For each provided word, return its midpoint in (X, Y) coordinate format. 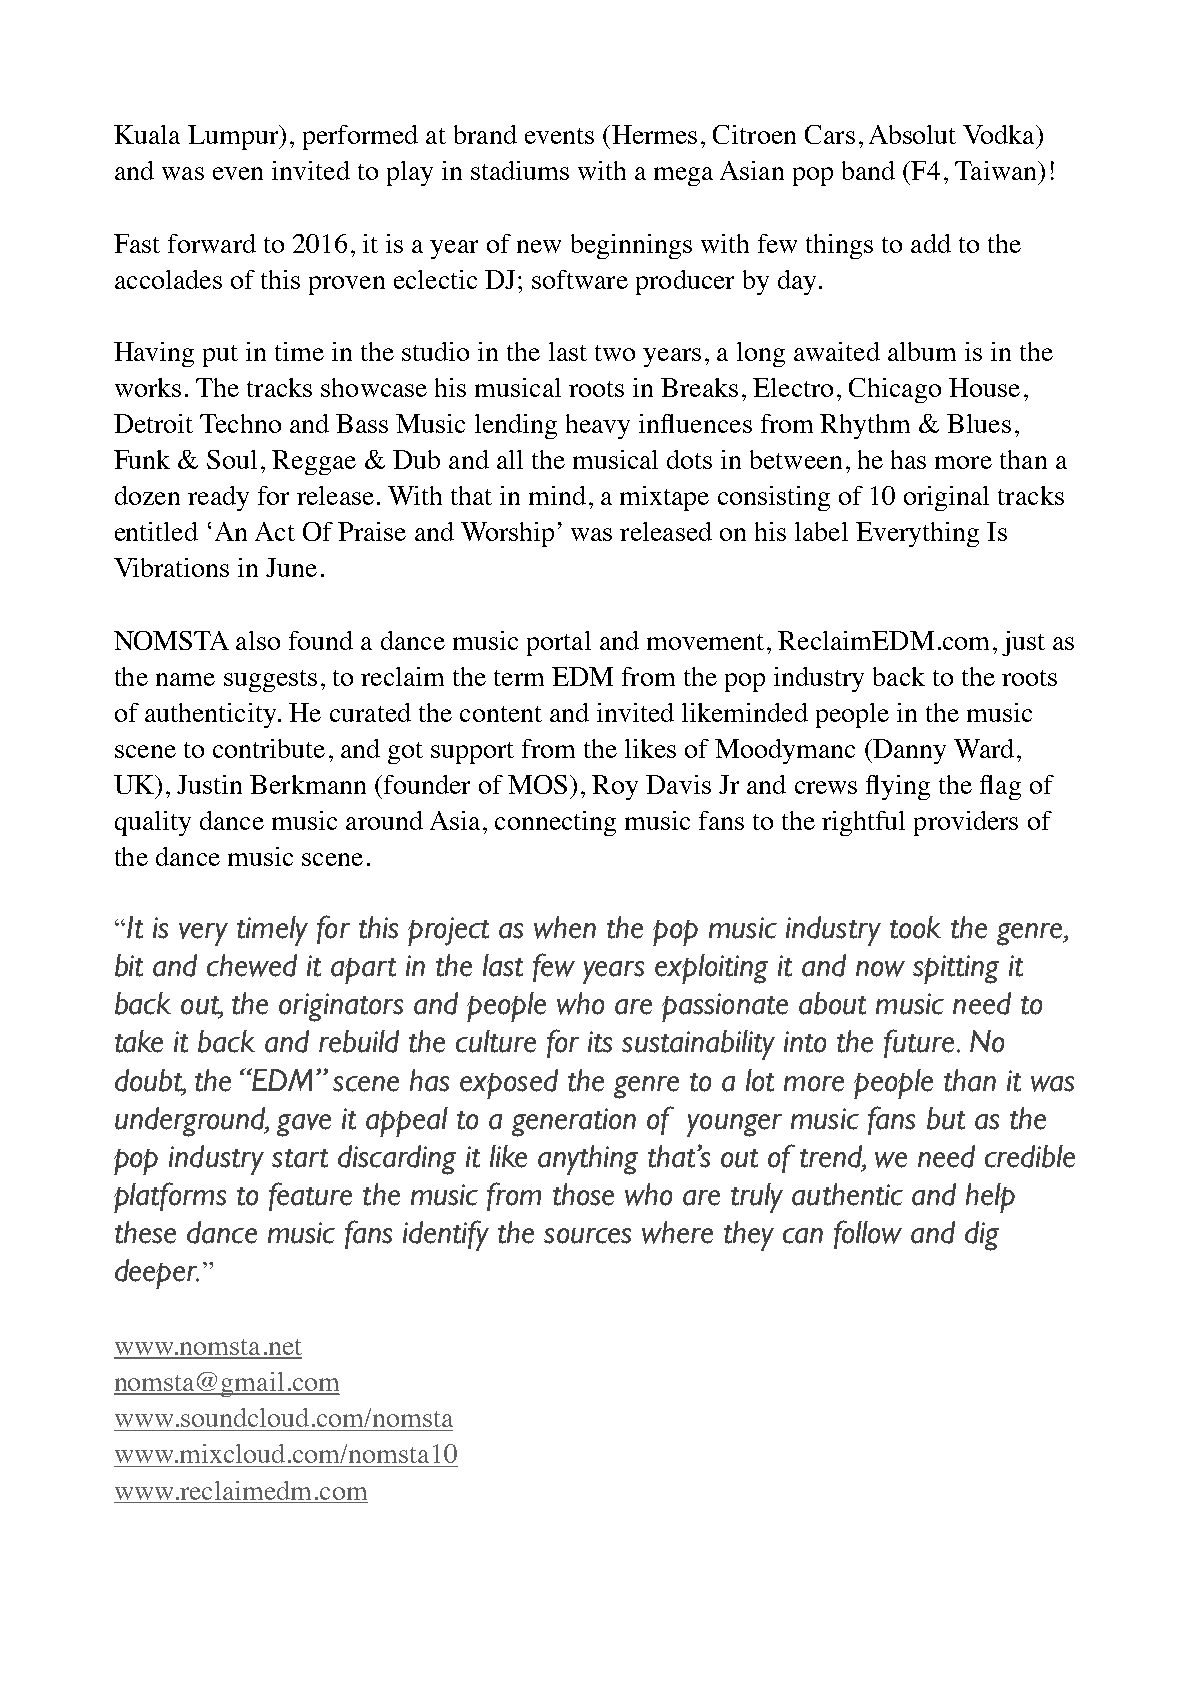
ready (218, 498)
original (946, 498)
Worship (507, 534)
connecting (555, 823)
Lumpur (234, 137)
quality (153, 823)
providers (966, 823)
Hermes (654, 134)
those (583, 1194)
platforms (170, 1197)
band (868, 170)
